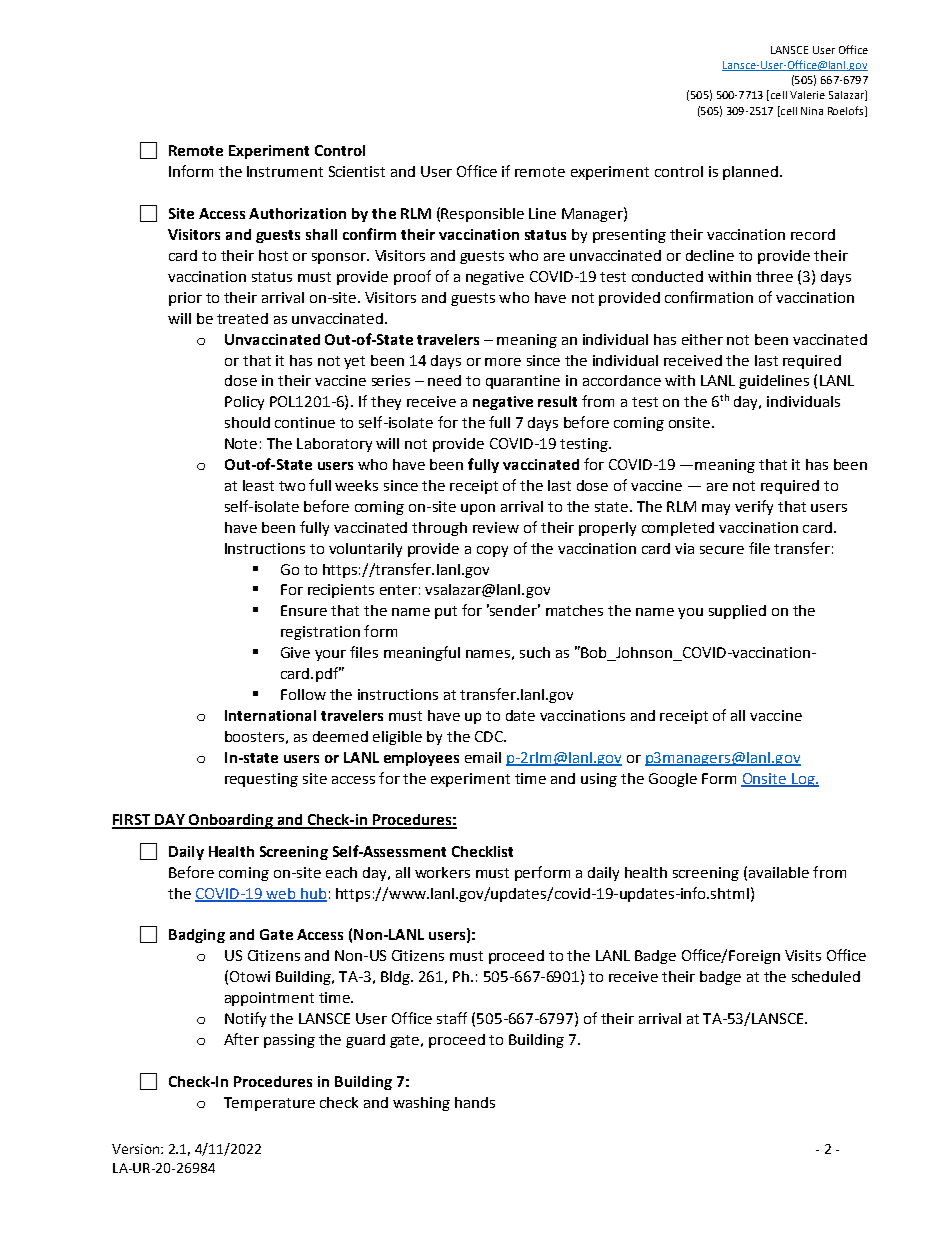 Image resolution: width=952 pixels, height=1233 pixels. What do you see at coordinates (230, 821) in the screenshot?
I see `Onboarding` at bounding box center [230, 821].
